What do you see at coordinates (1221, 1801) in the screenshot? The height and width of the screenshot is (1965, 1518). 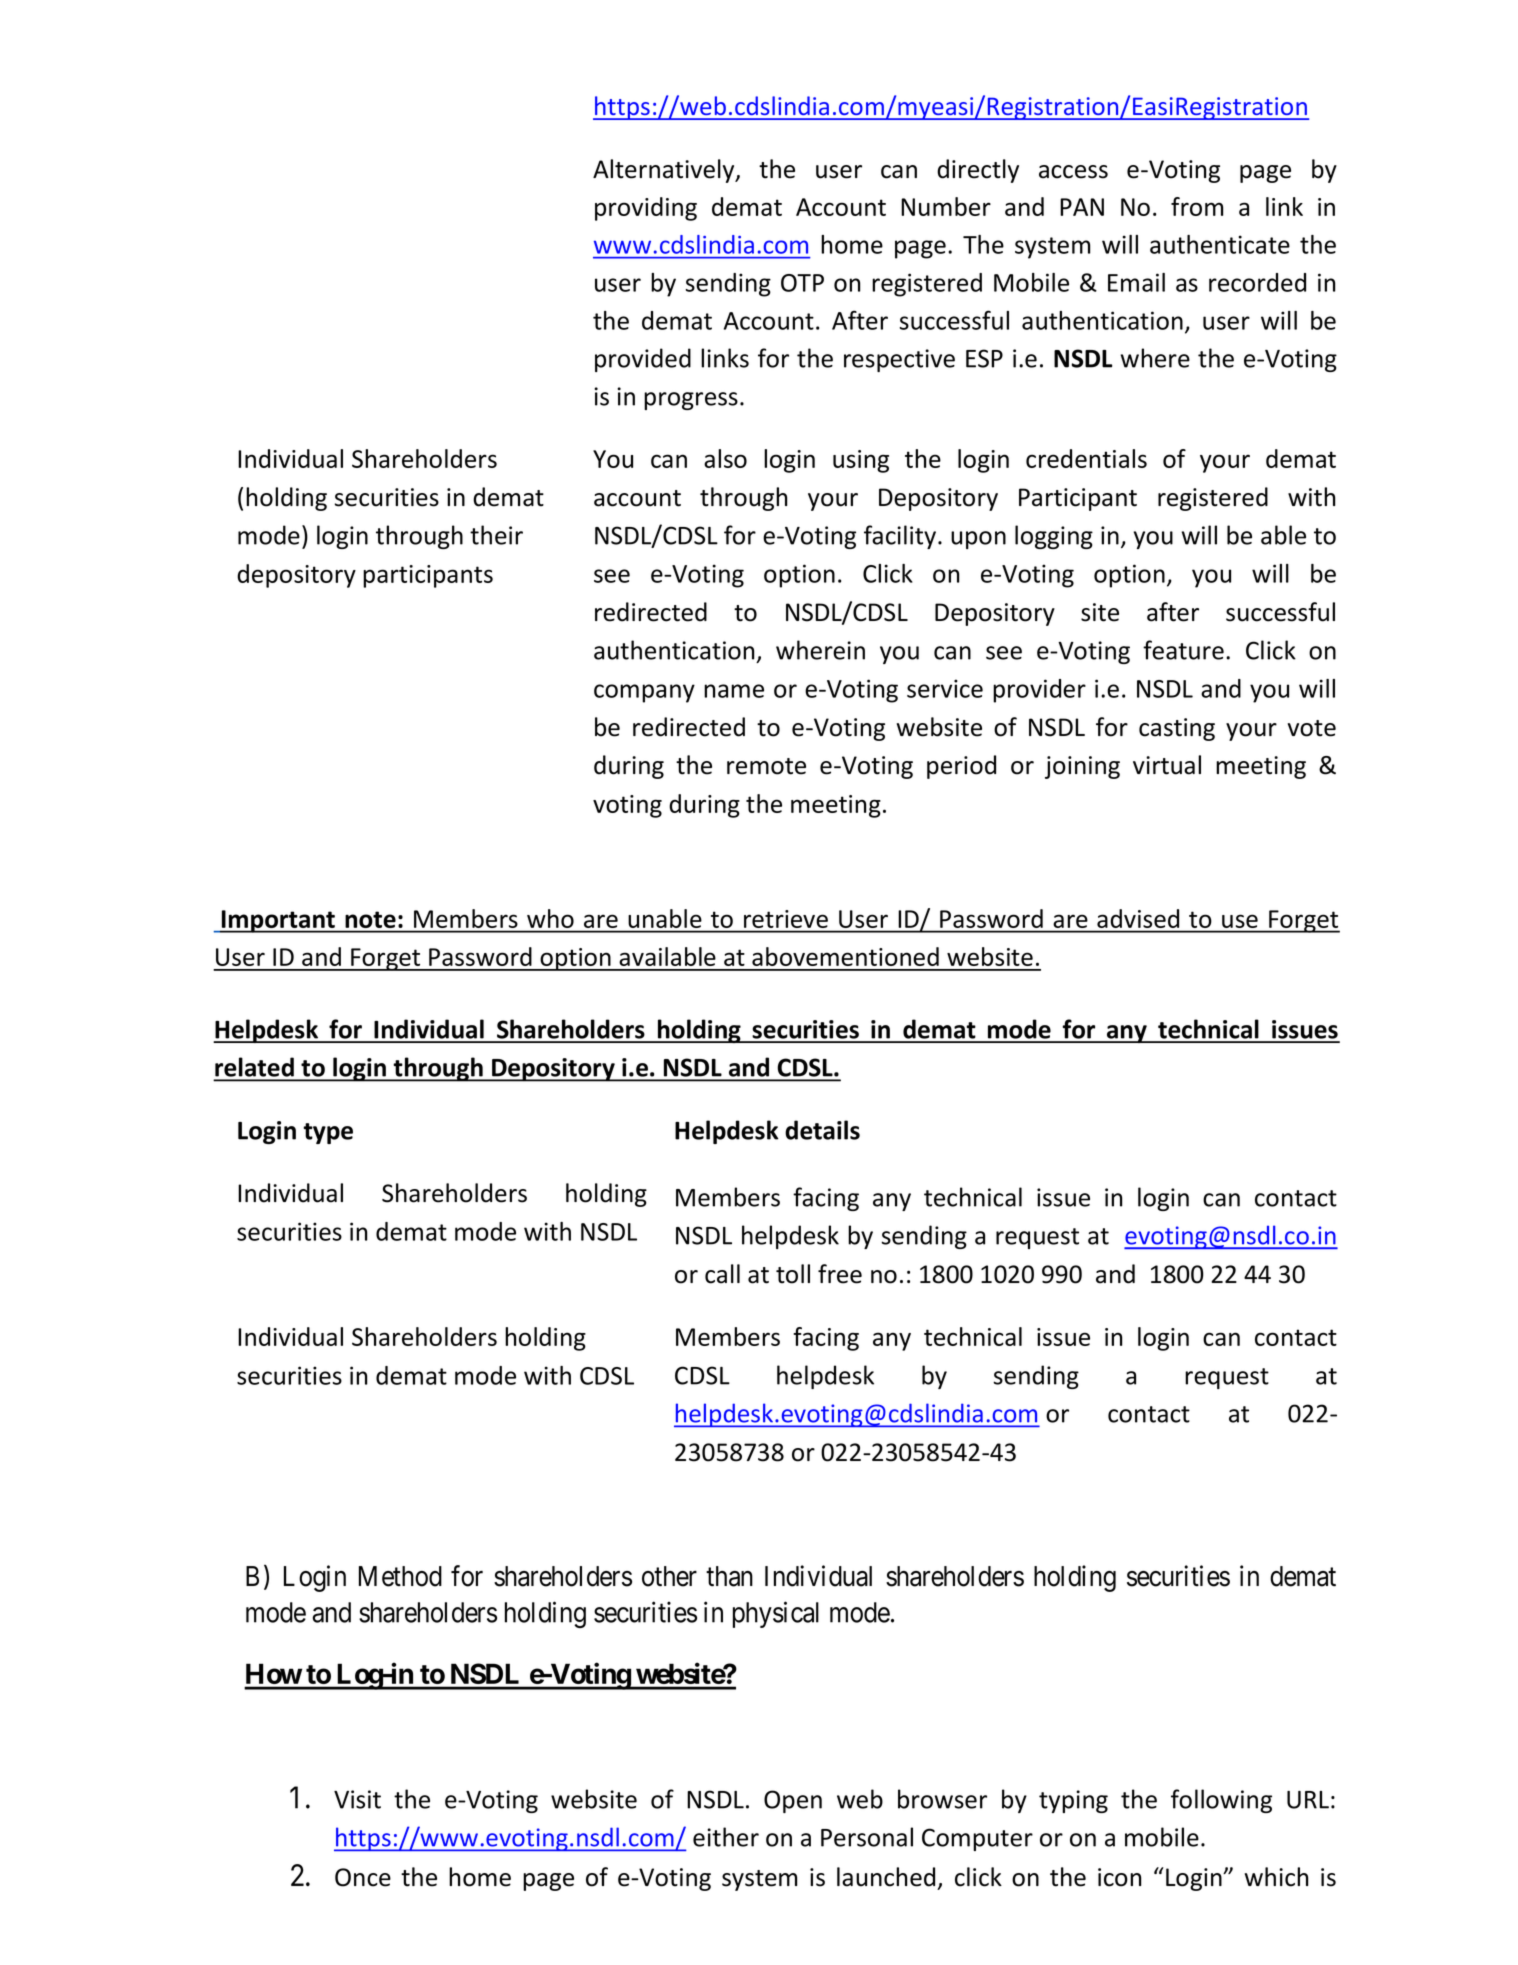 I see `following` at bounding box center [1221, 1801].
